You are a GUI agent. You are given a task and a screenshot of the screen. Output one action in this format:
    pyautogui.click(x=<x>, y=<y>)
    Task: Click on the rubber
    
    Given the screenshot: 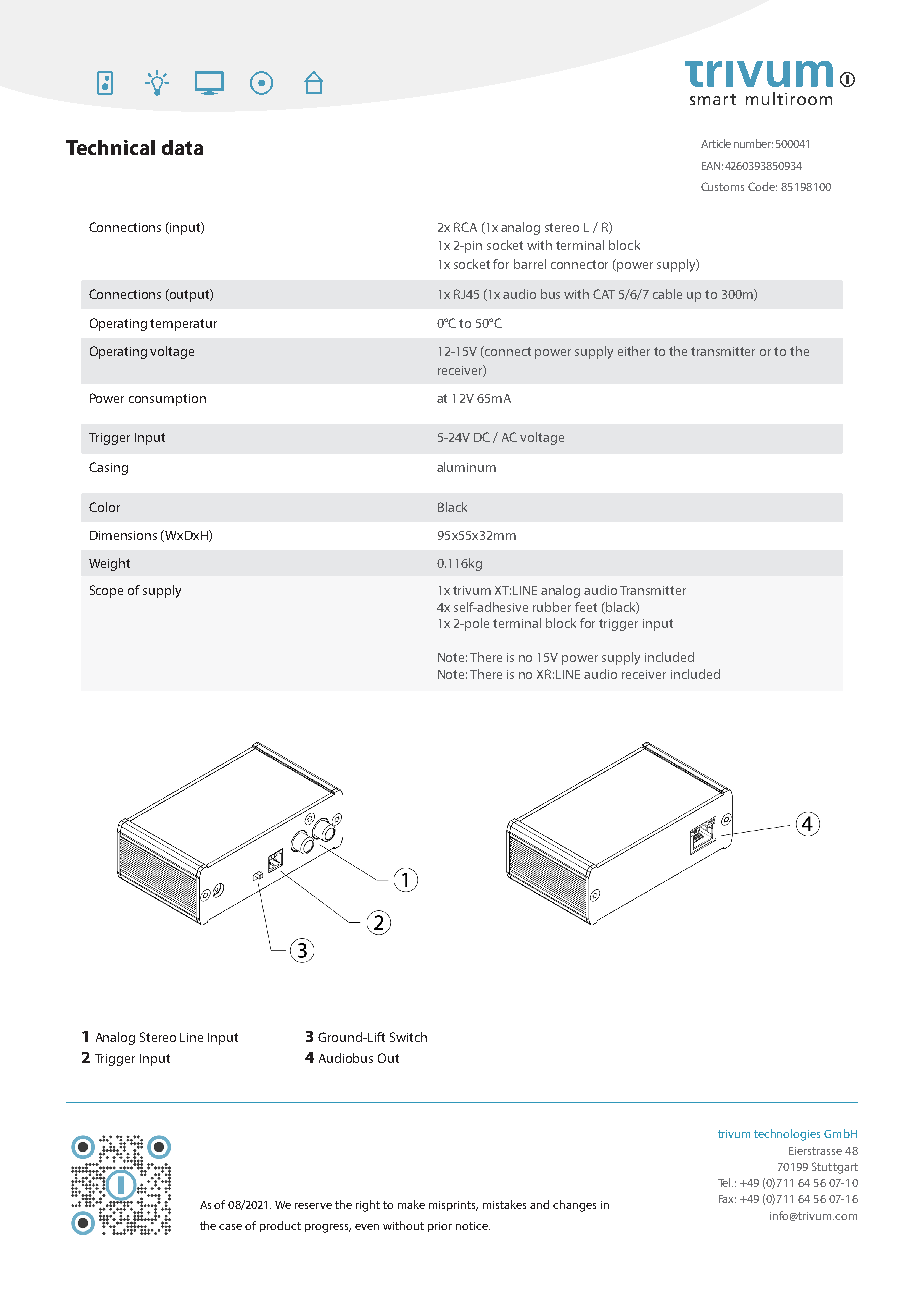 What is the action you would take?
    pyautogui.click(x=552, y=607)
